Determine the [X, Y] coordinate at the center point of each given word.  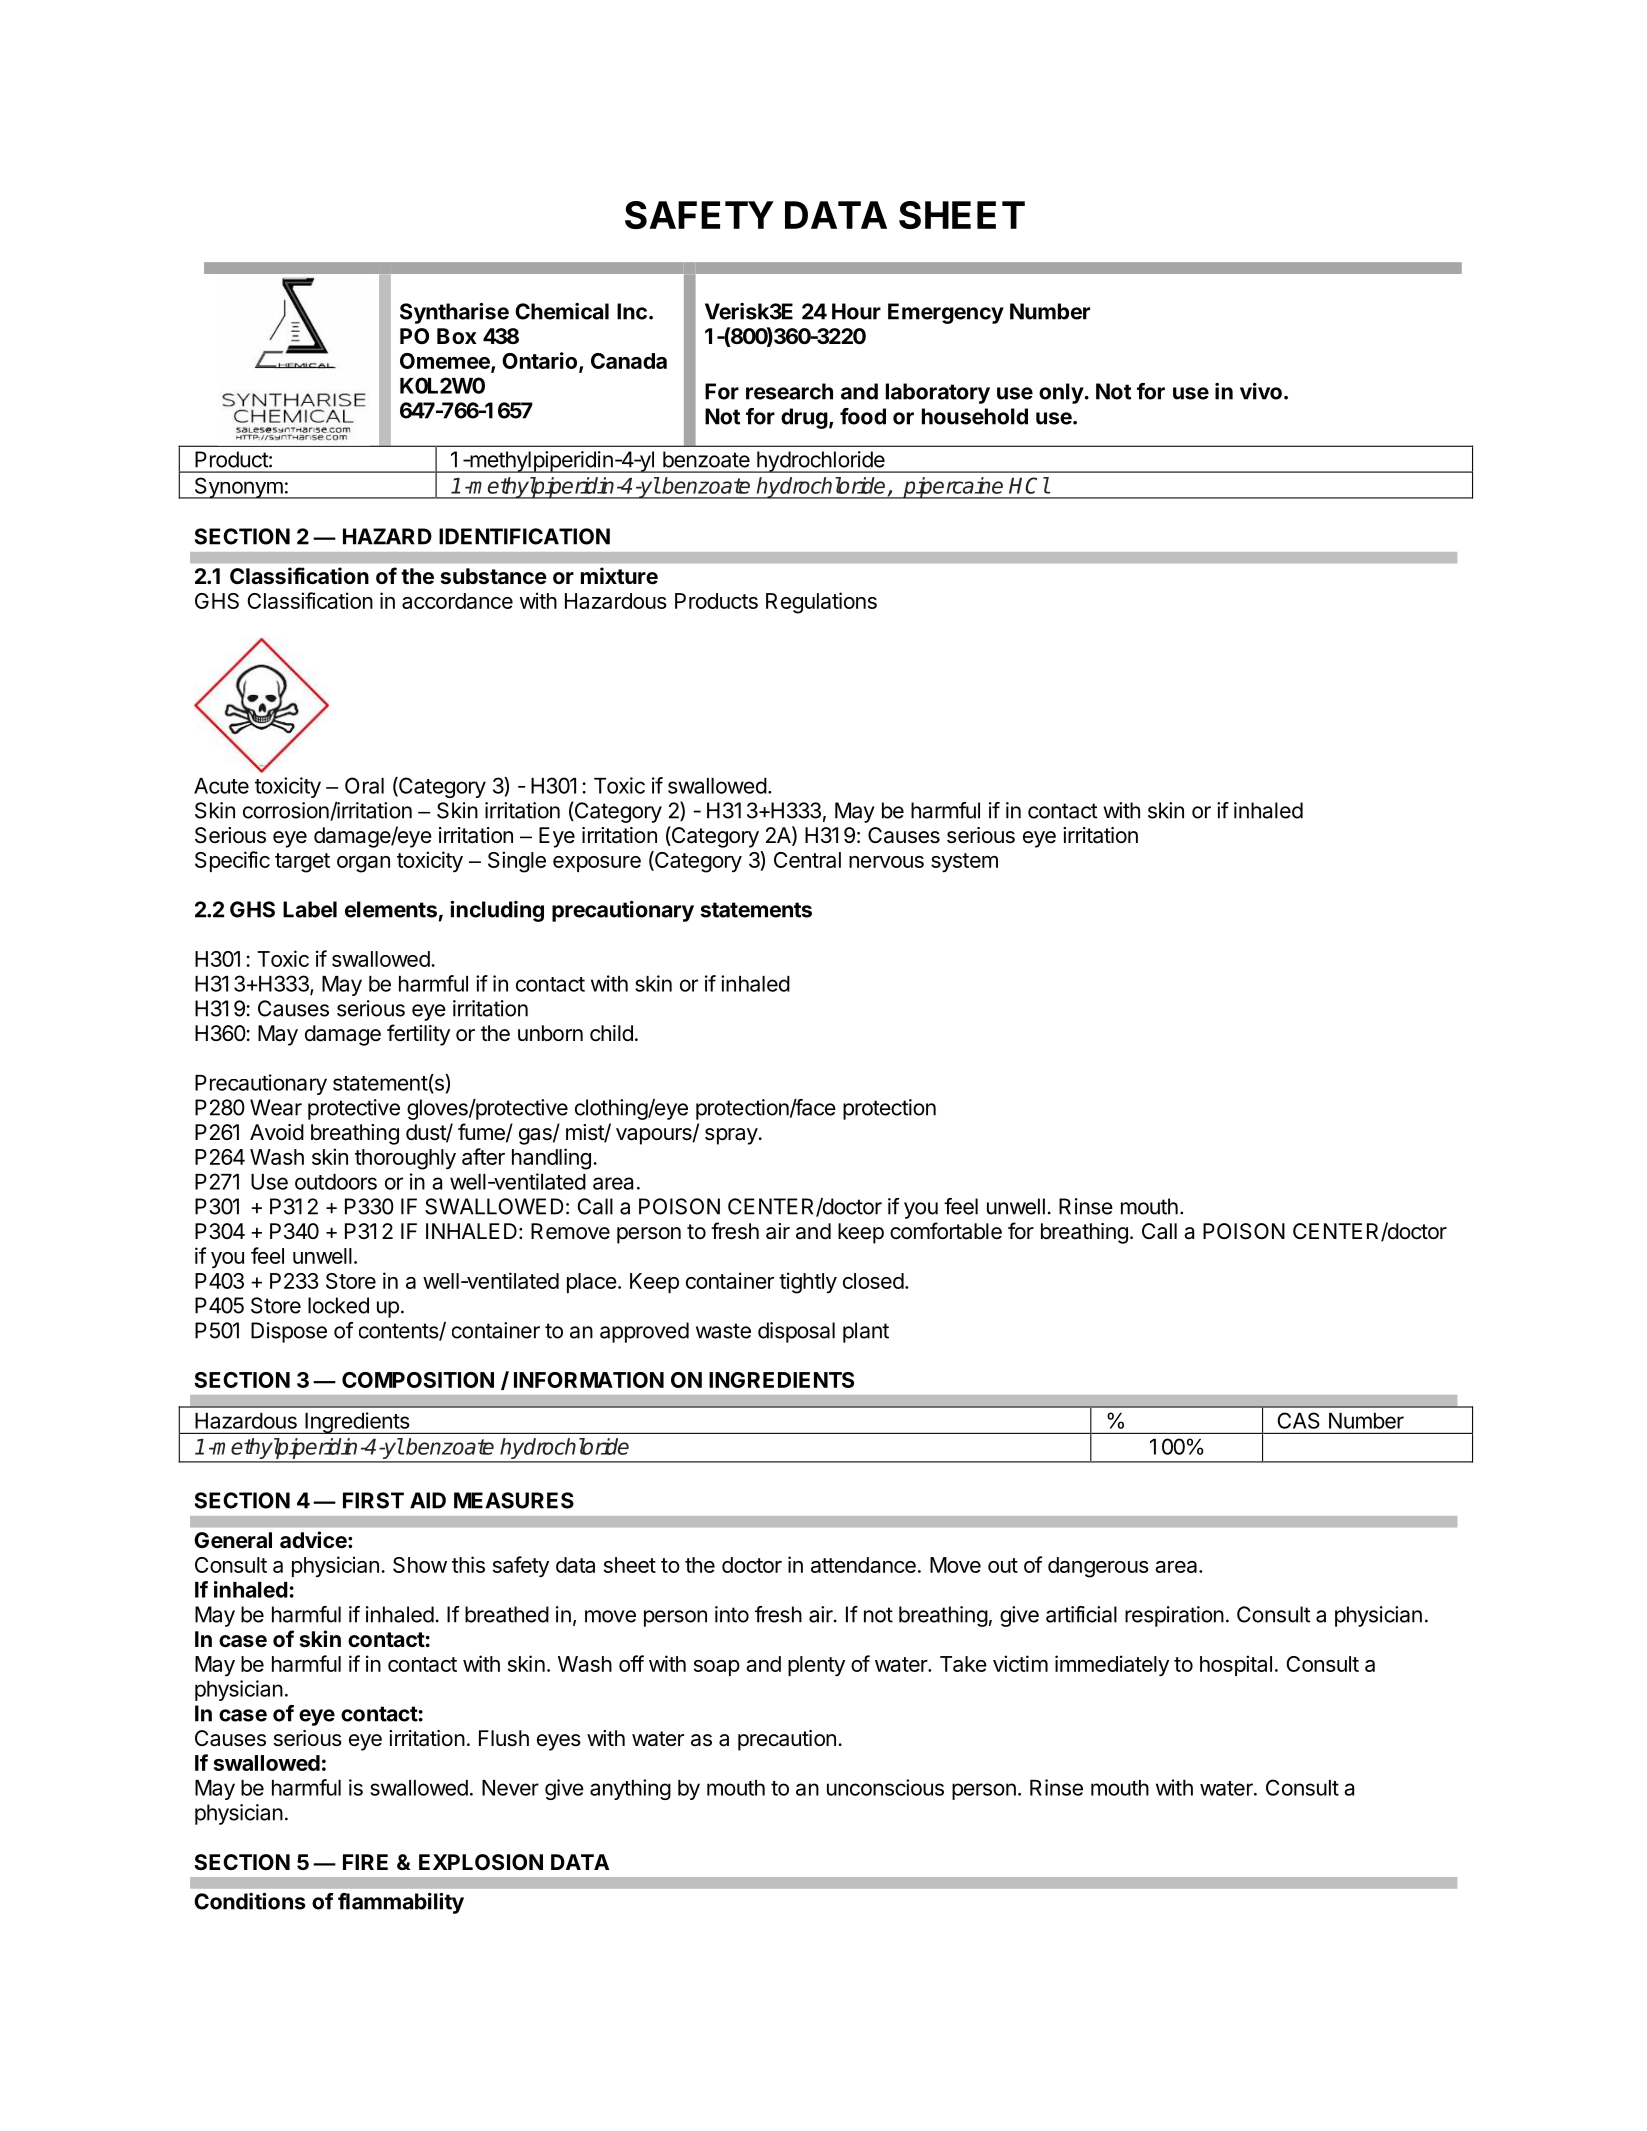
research [789, 391]
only [1061, 393]
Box [457, 336]
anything [630, 1789]
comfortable [946, 1231]
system [964, 863]
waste [723, 1331]
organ [363, 864]
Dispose [289, 1332]
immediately [1112, 1666]
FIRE [365, 1862]
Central [807, 860]
